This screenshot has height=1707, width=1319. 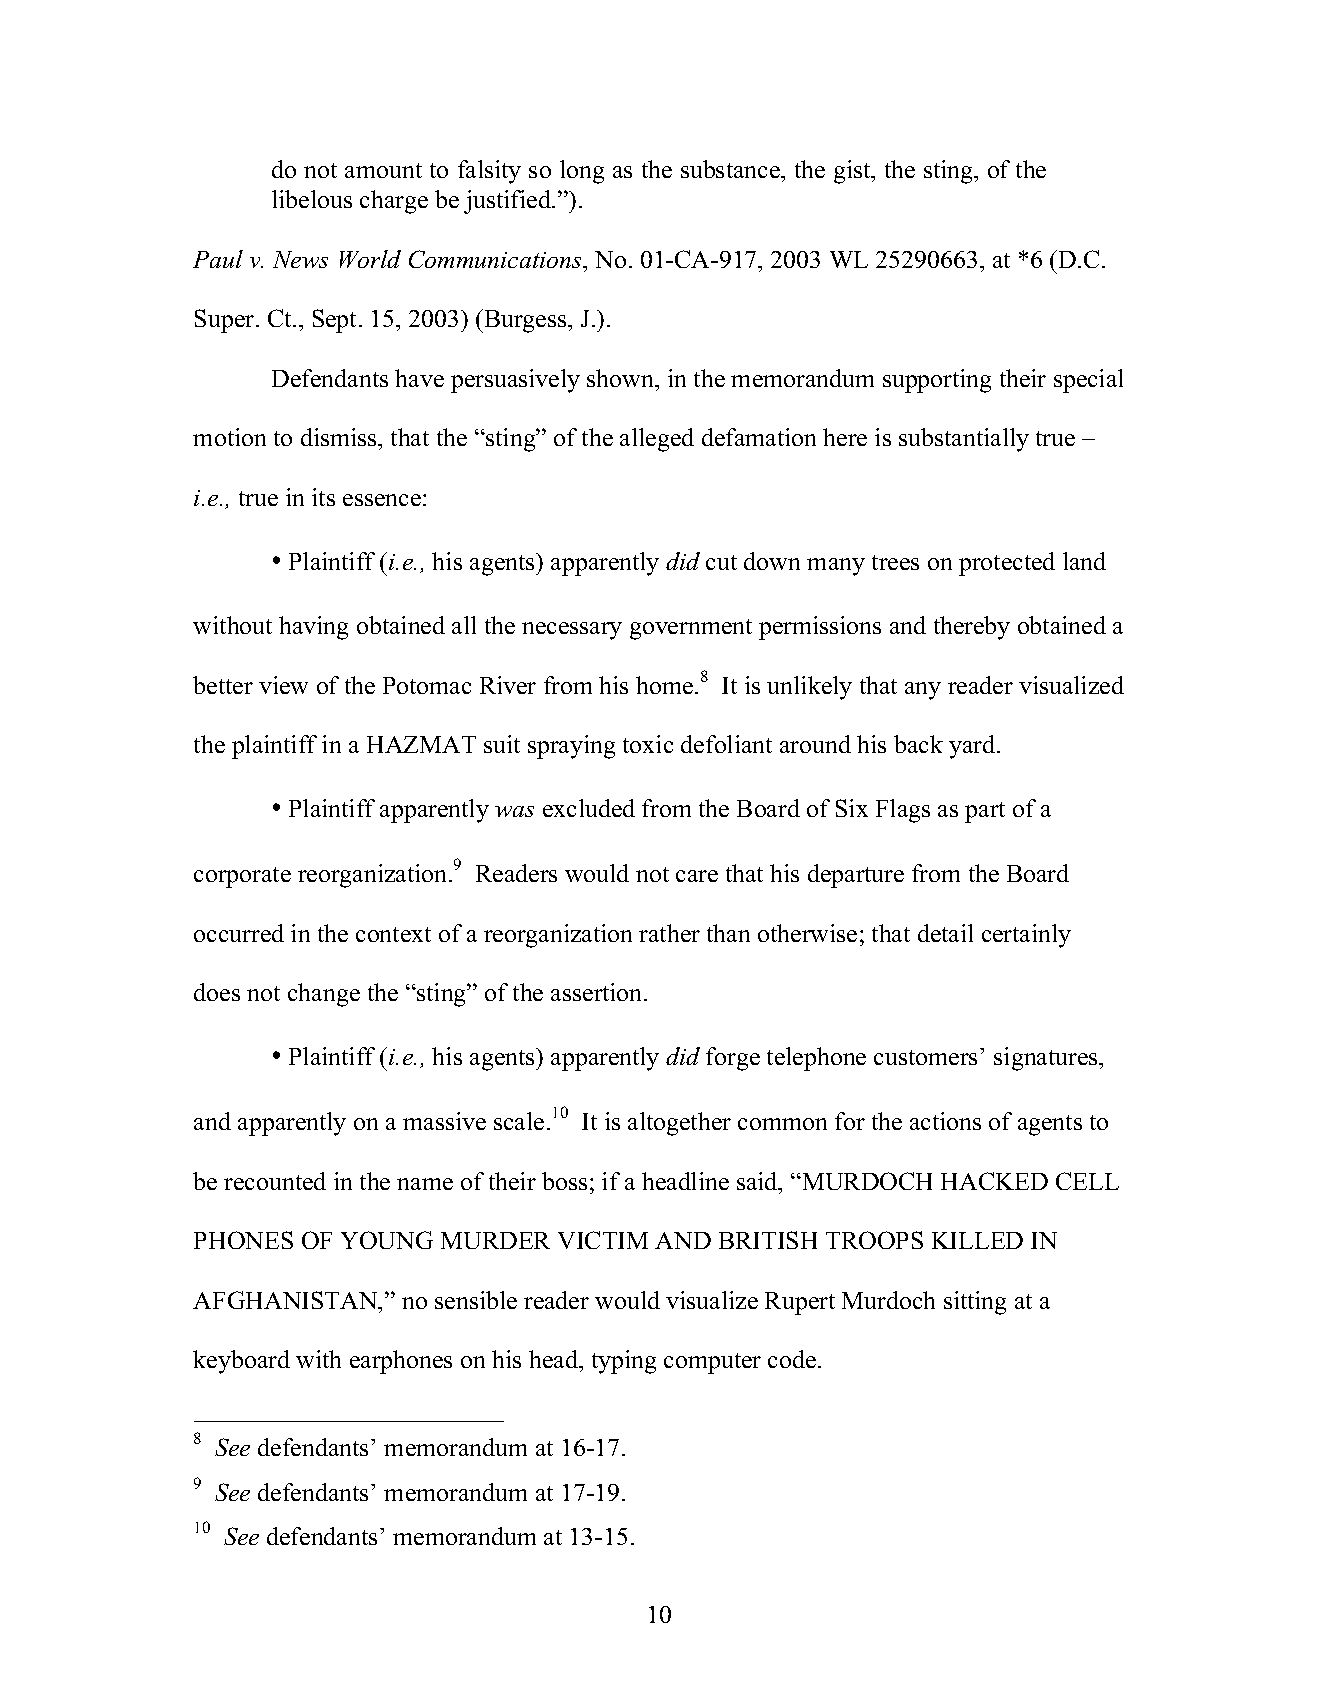 What do you see at coordinates (925, 1057) in the screenshot?
I see `customers` at bounding box center [925, 1057].
